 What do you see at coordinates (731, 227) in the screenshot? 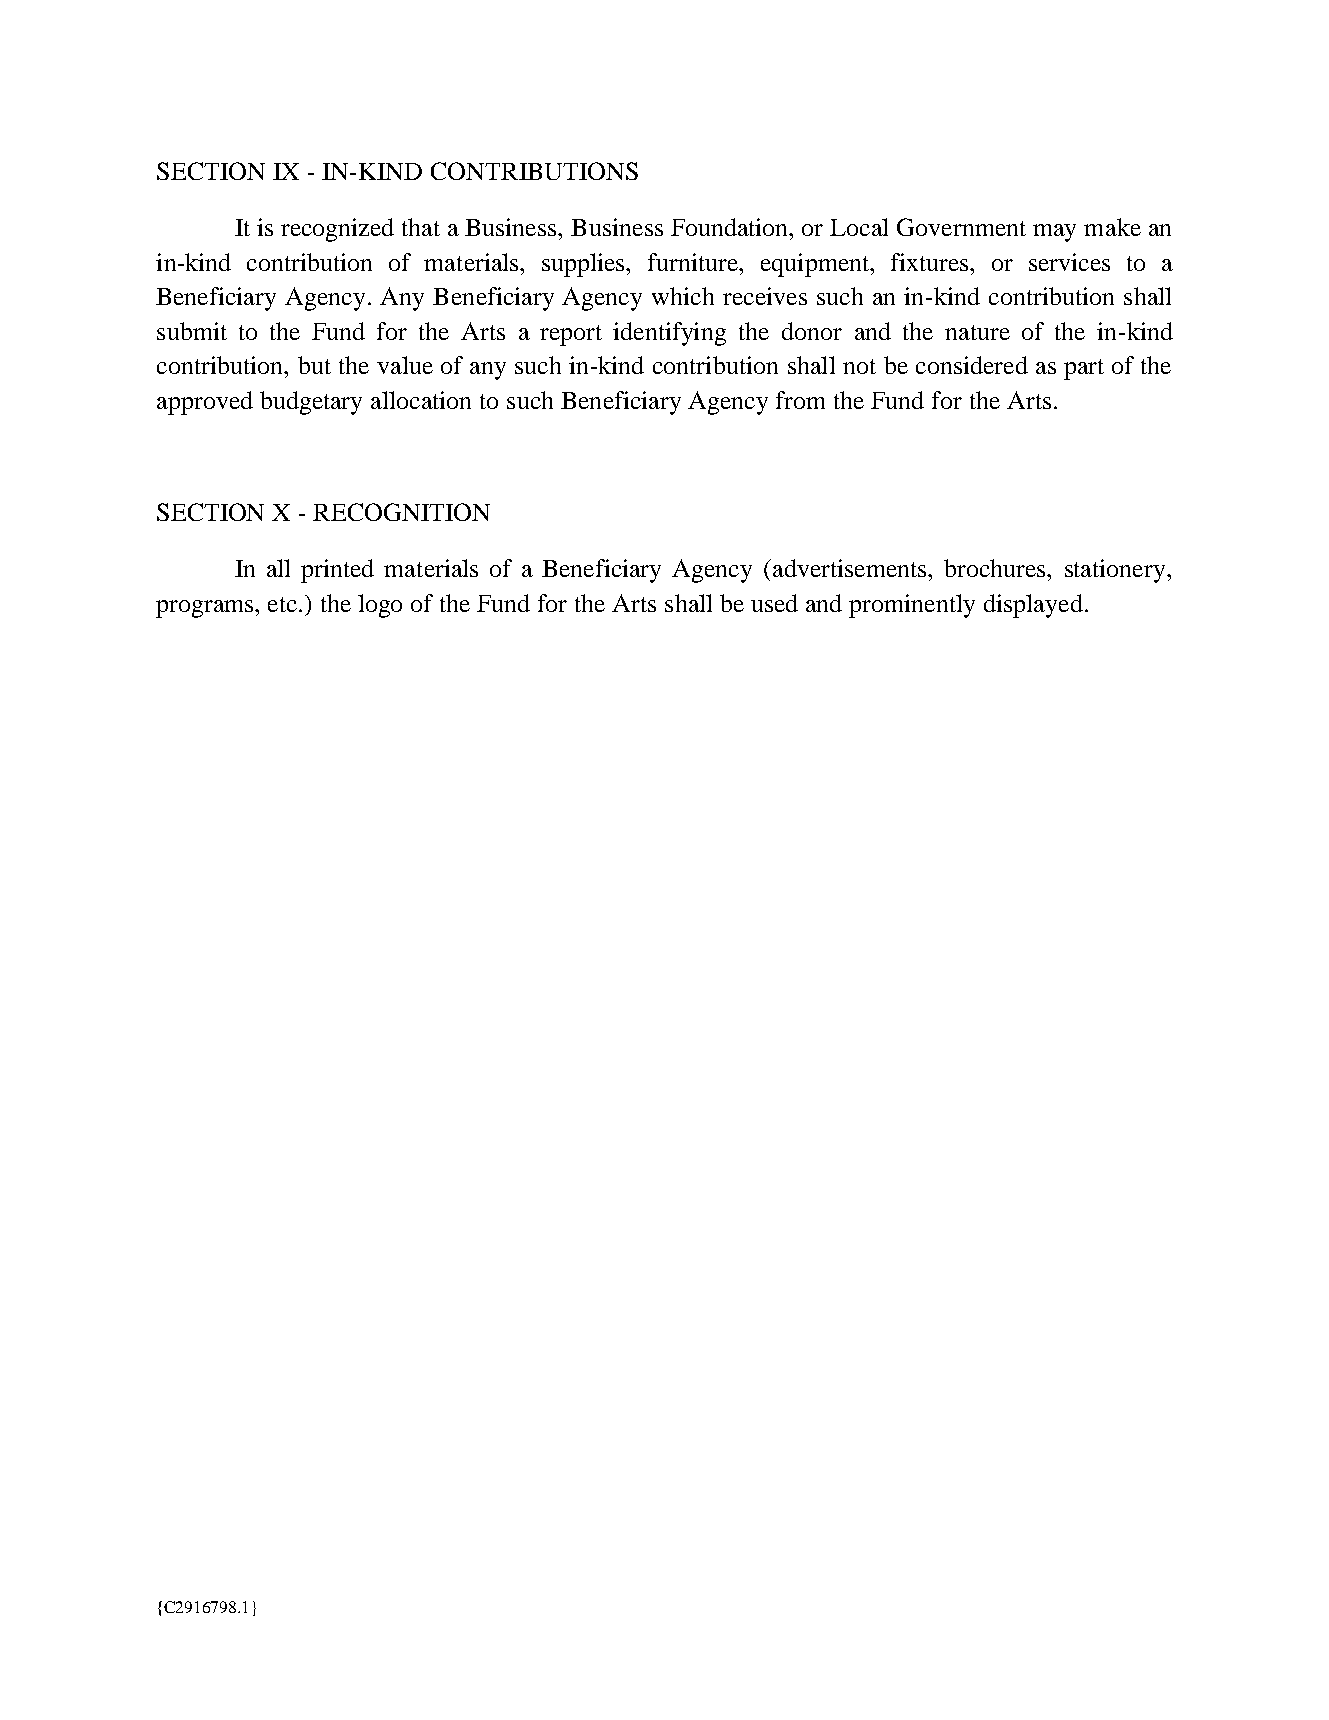
I see `Foundation` at bounding box center [731, 227].
